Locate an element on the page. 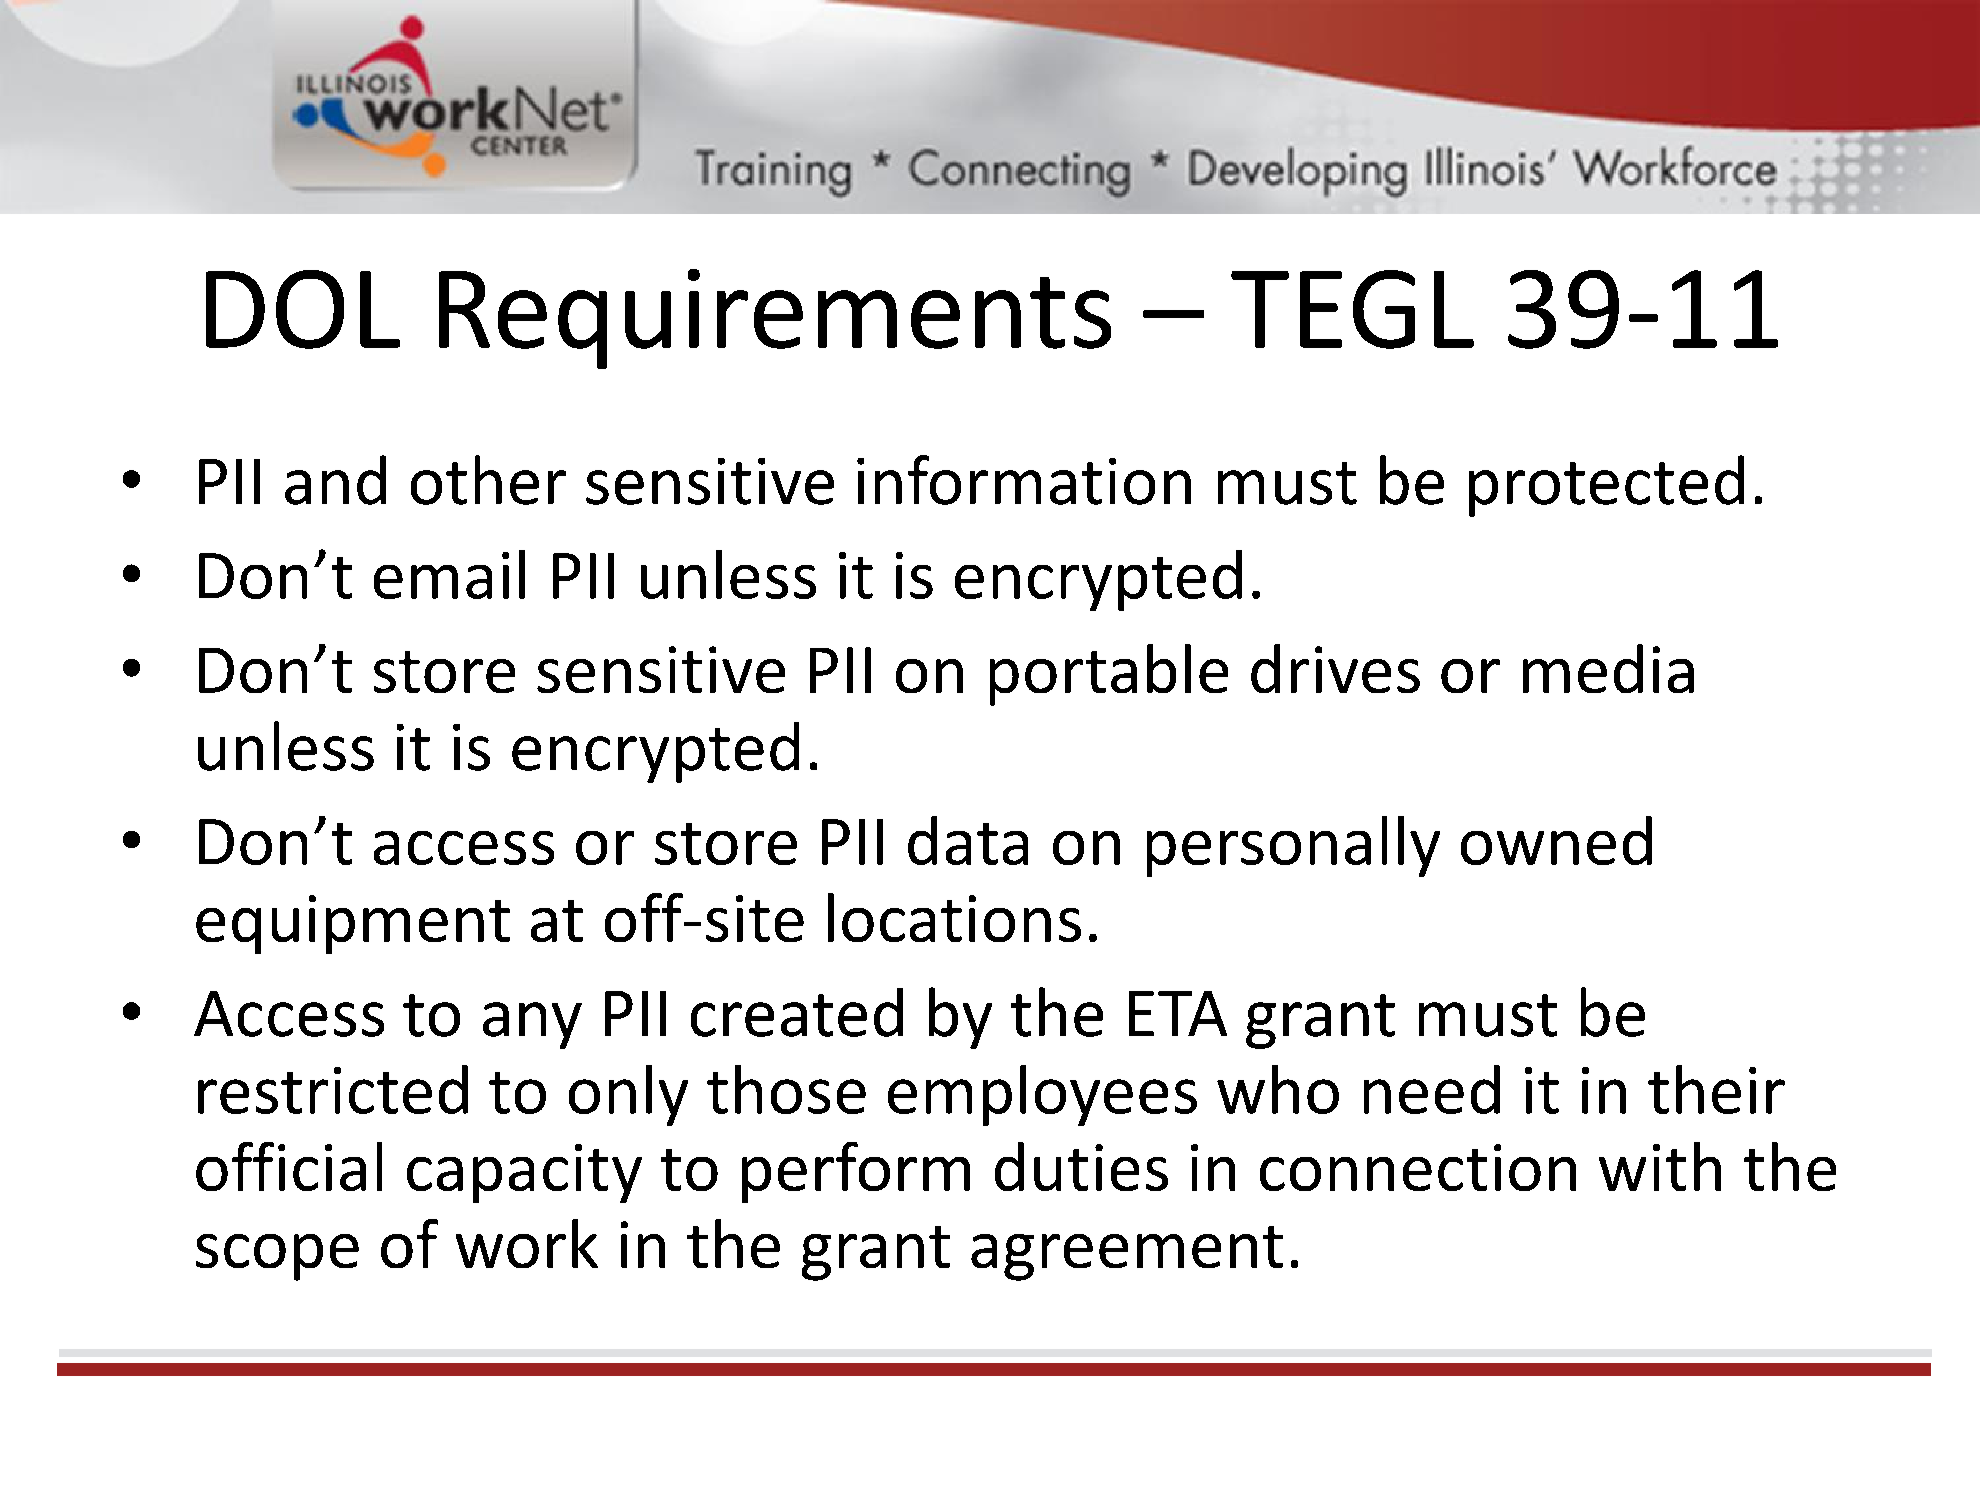 The height and width of the document is (1485, 1980). any is located at coordinates (532, 1025).
